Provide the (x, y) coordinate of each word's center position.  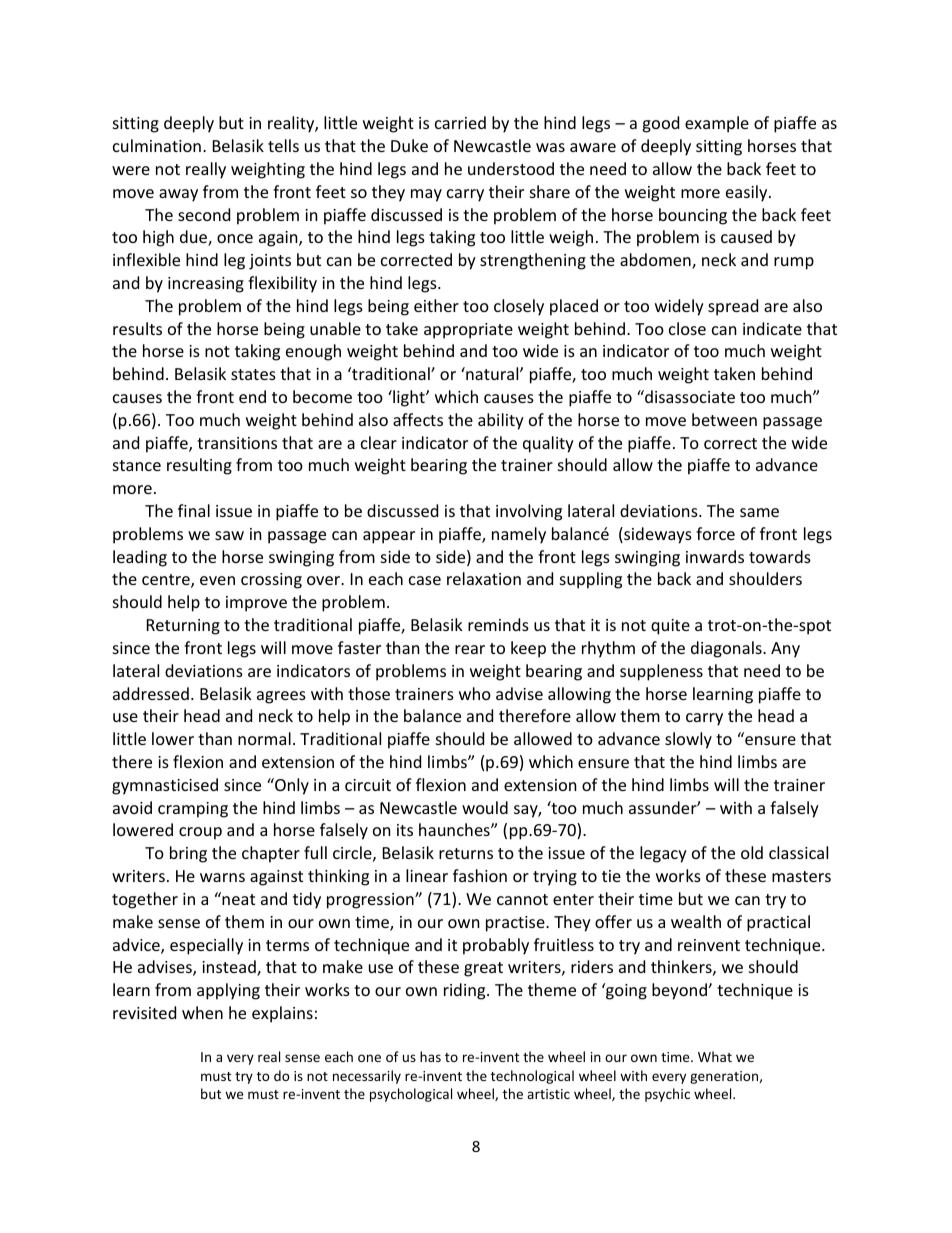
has (430, 1056)
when (202, 1012)
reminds (498, 624)
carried (460, 122)
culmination (157, 145)
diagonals (727, 649)
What (715, 1056)
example (717, 124)
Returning (183, 627)
